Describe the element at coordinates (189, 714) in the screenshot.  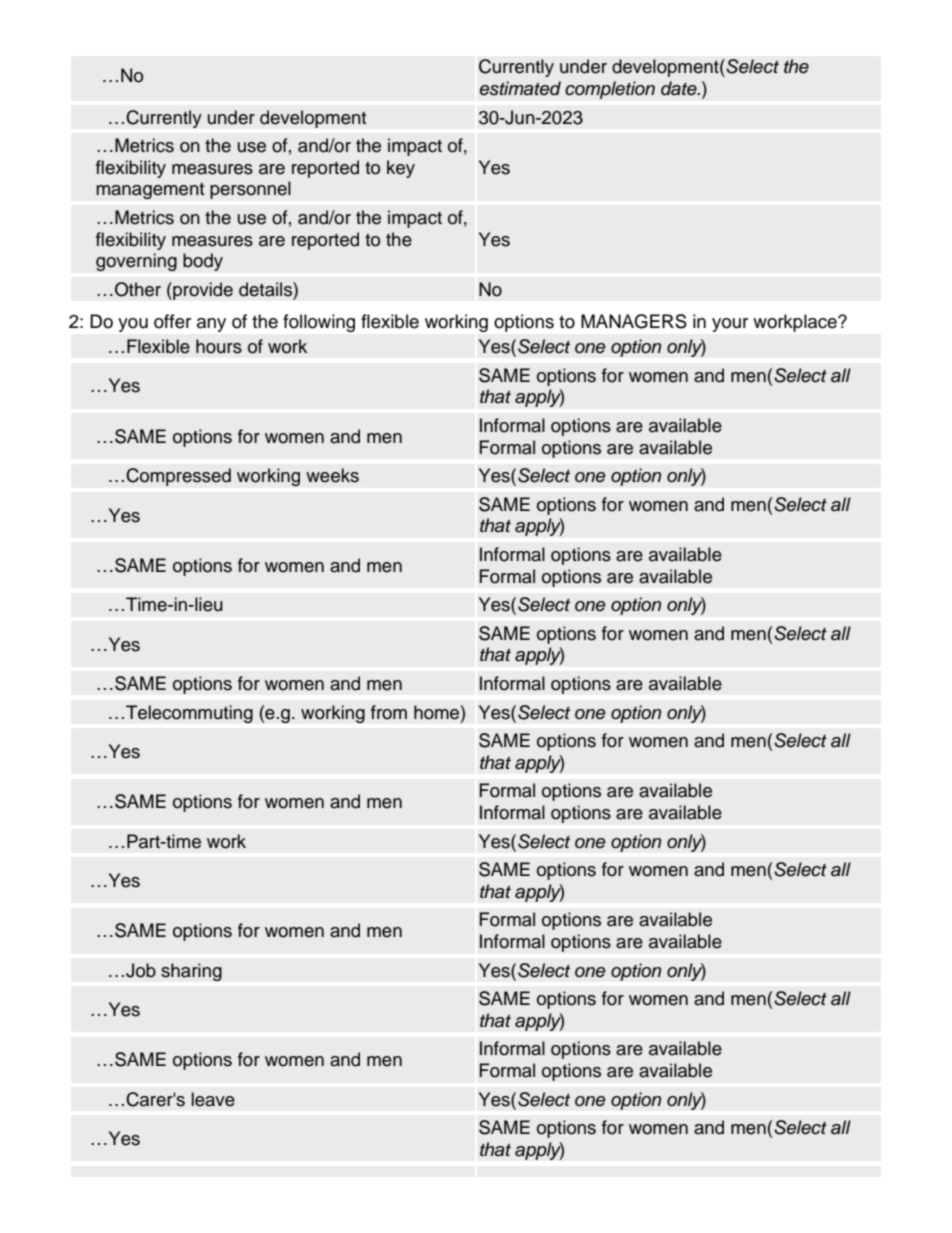
I see `Telecommuting` at that location.
